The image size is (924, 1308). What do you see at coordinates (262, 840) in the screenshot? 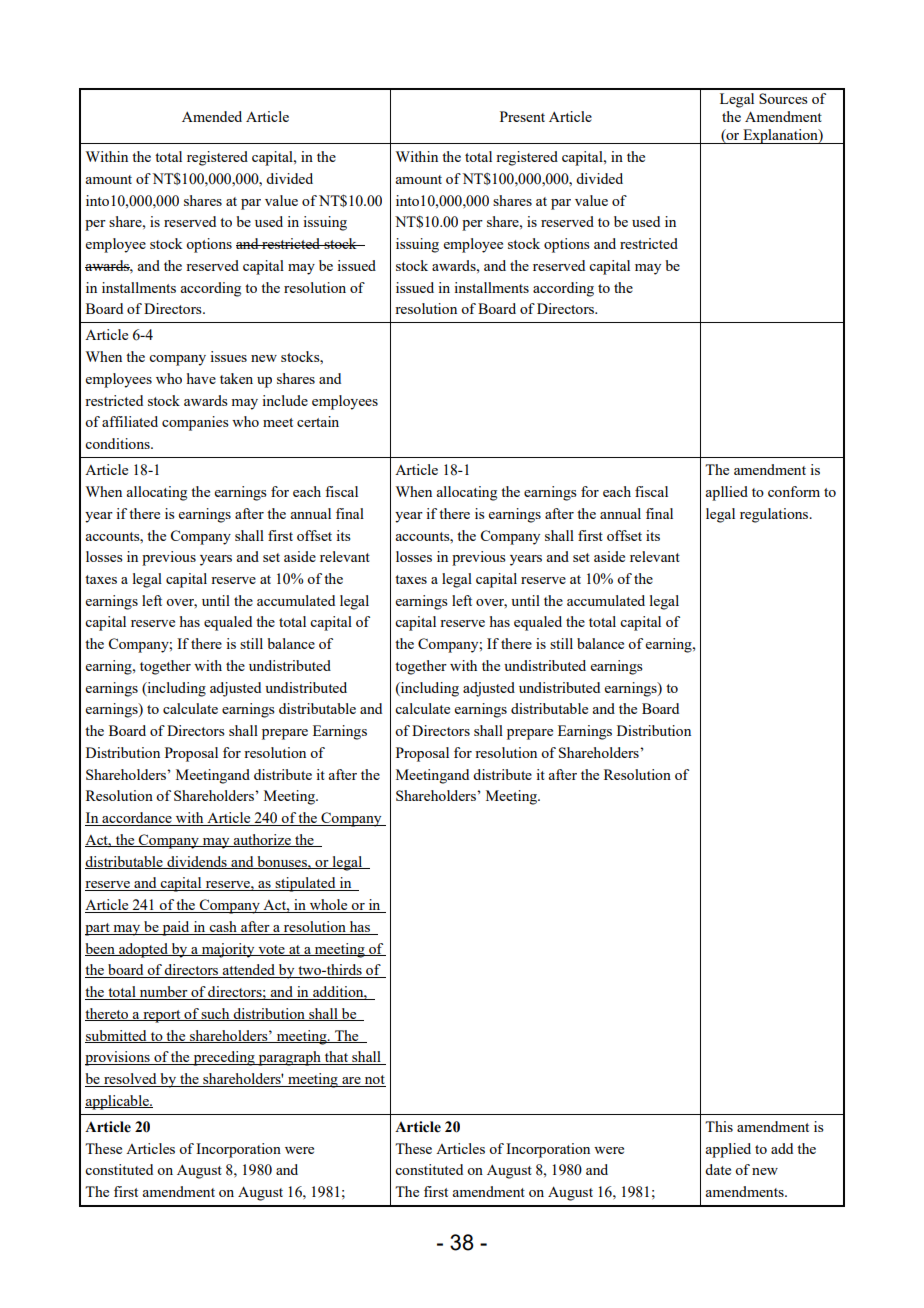
I see `authorize` at bounding box center [262, 840].
